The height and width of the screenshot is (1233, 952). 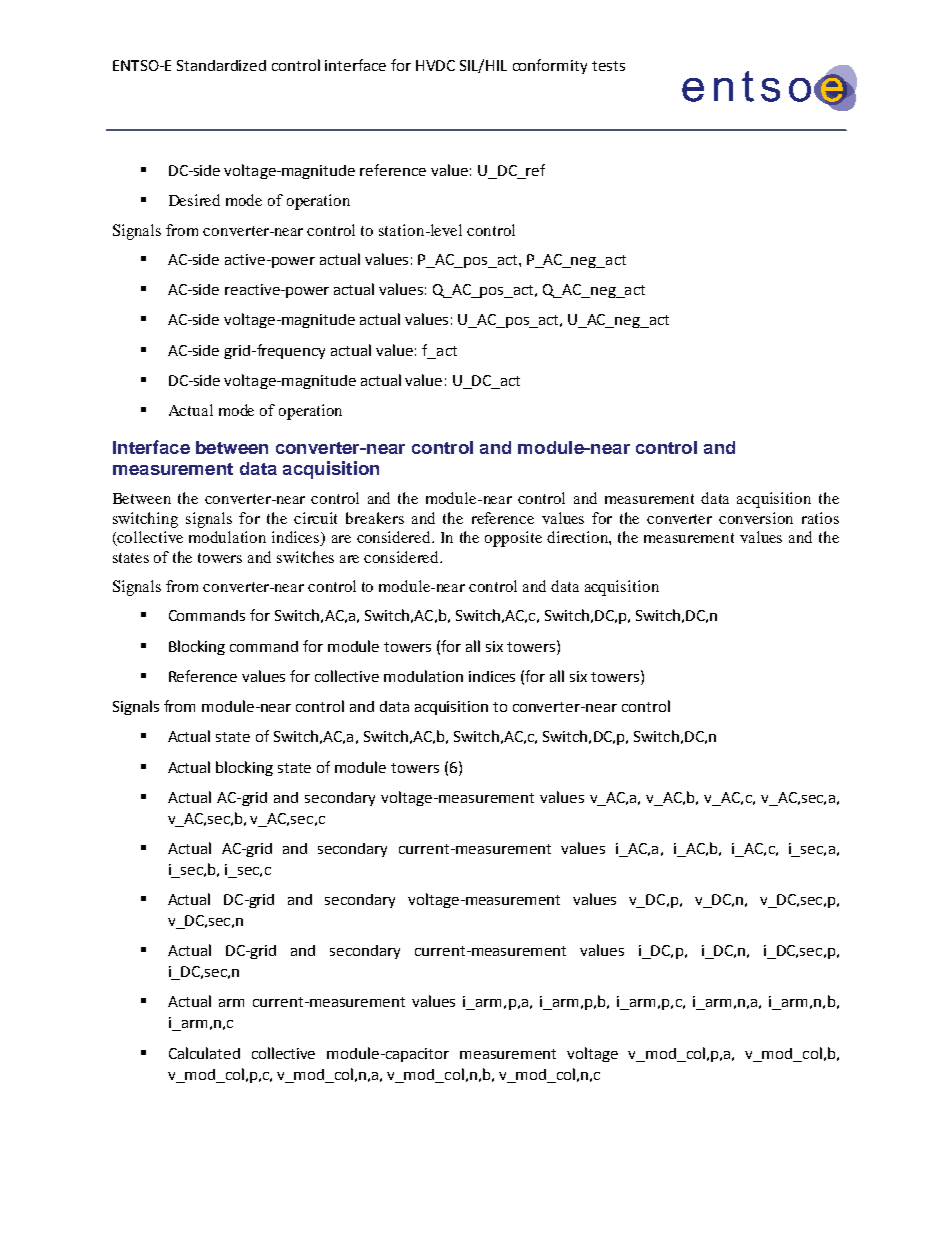 I want to click on circuit, so click(x=315, y=518).
